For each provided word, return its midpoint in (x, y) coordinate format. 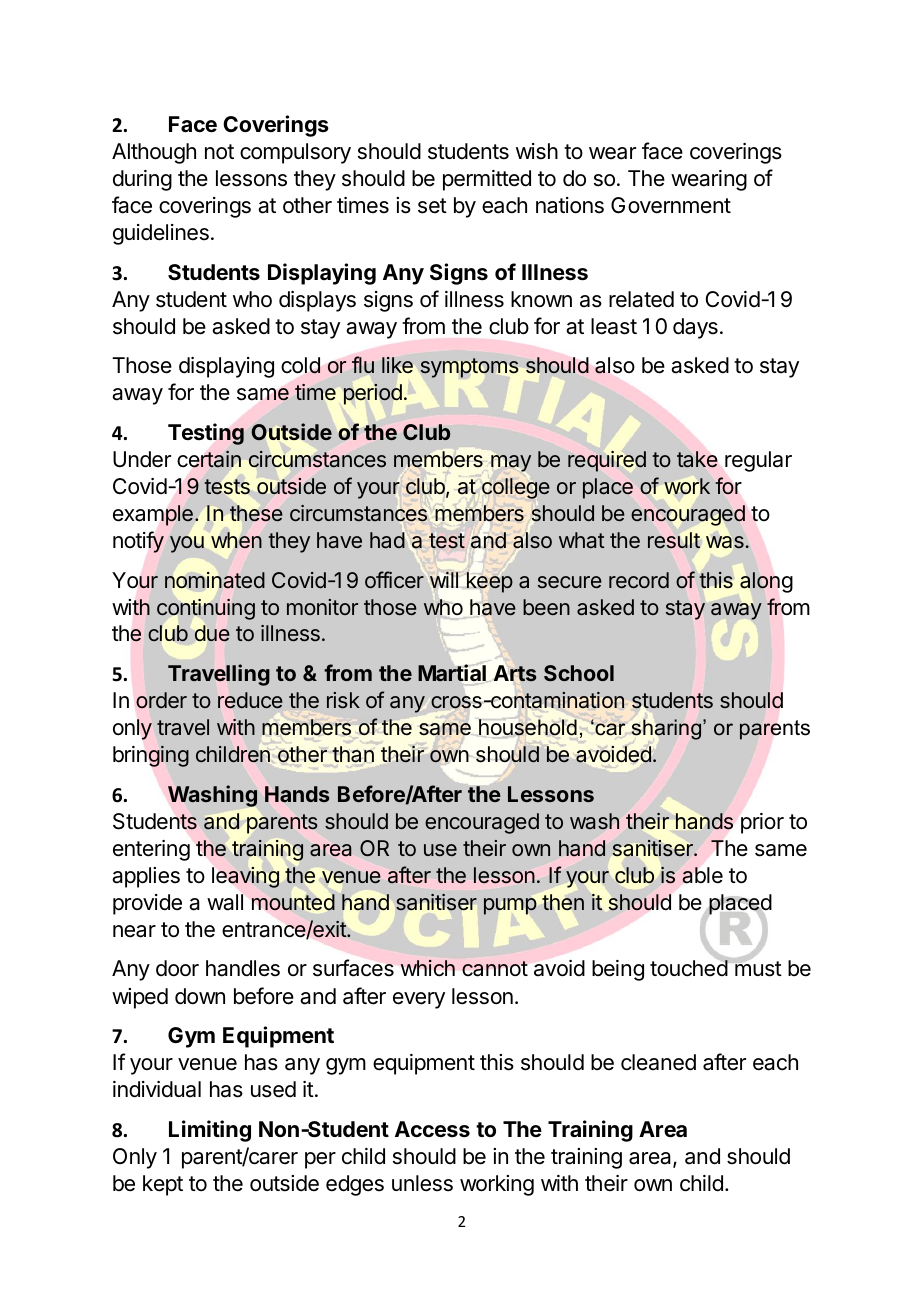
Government (671, 205)
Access (432, 1129)
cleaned (658, 1062)
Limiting (210, 1131)
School (579, 673)
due (212, 633)
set (432, 206)
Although (154, 153)
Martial (452, 672)
